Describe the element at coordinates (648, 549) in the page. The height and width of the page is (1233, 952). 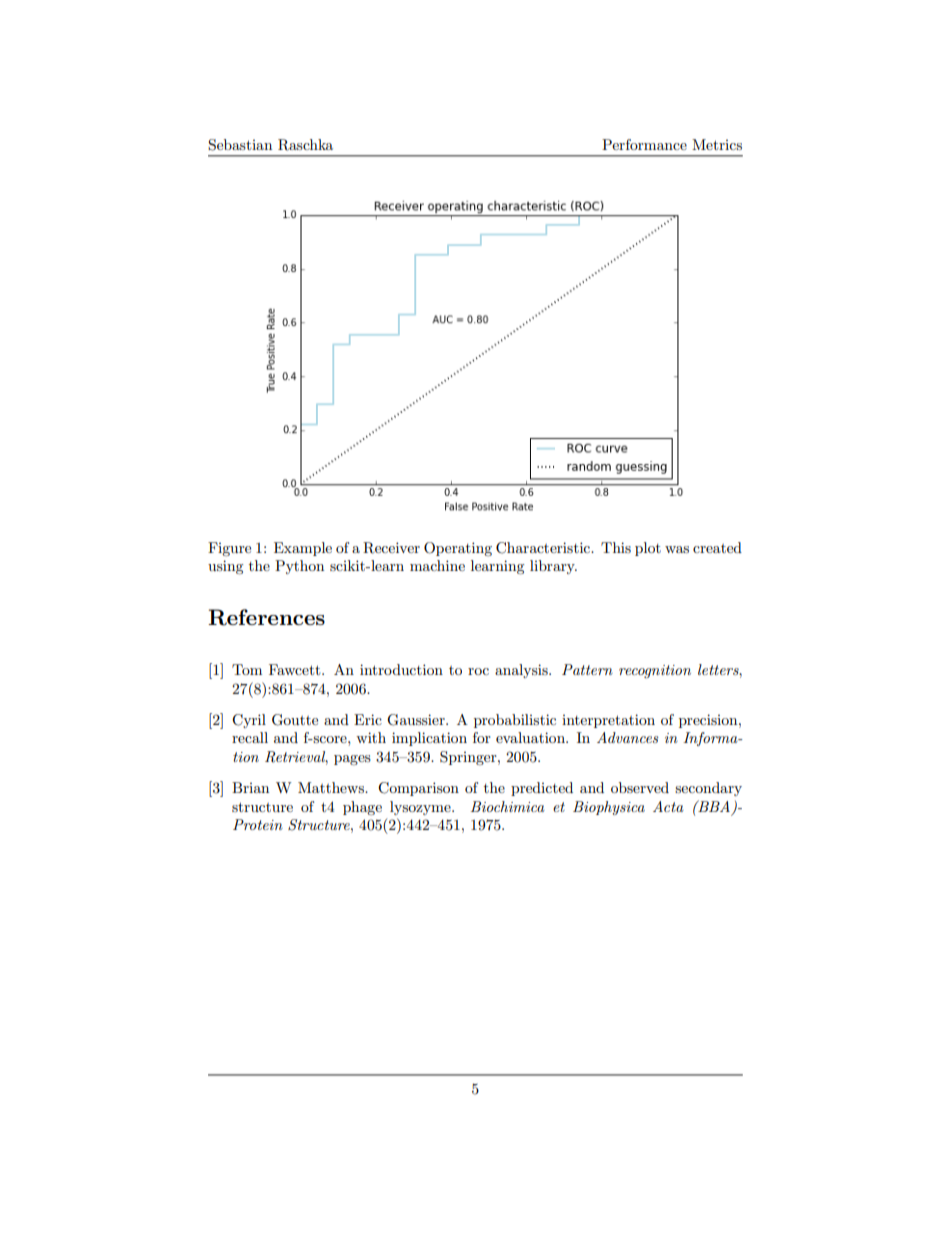
I see `plot` at that location.
